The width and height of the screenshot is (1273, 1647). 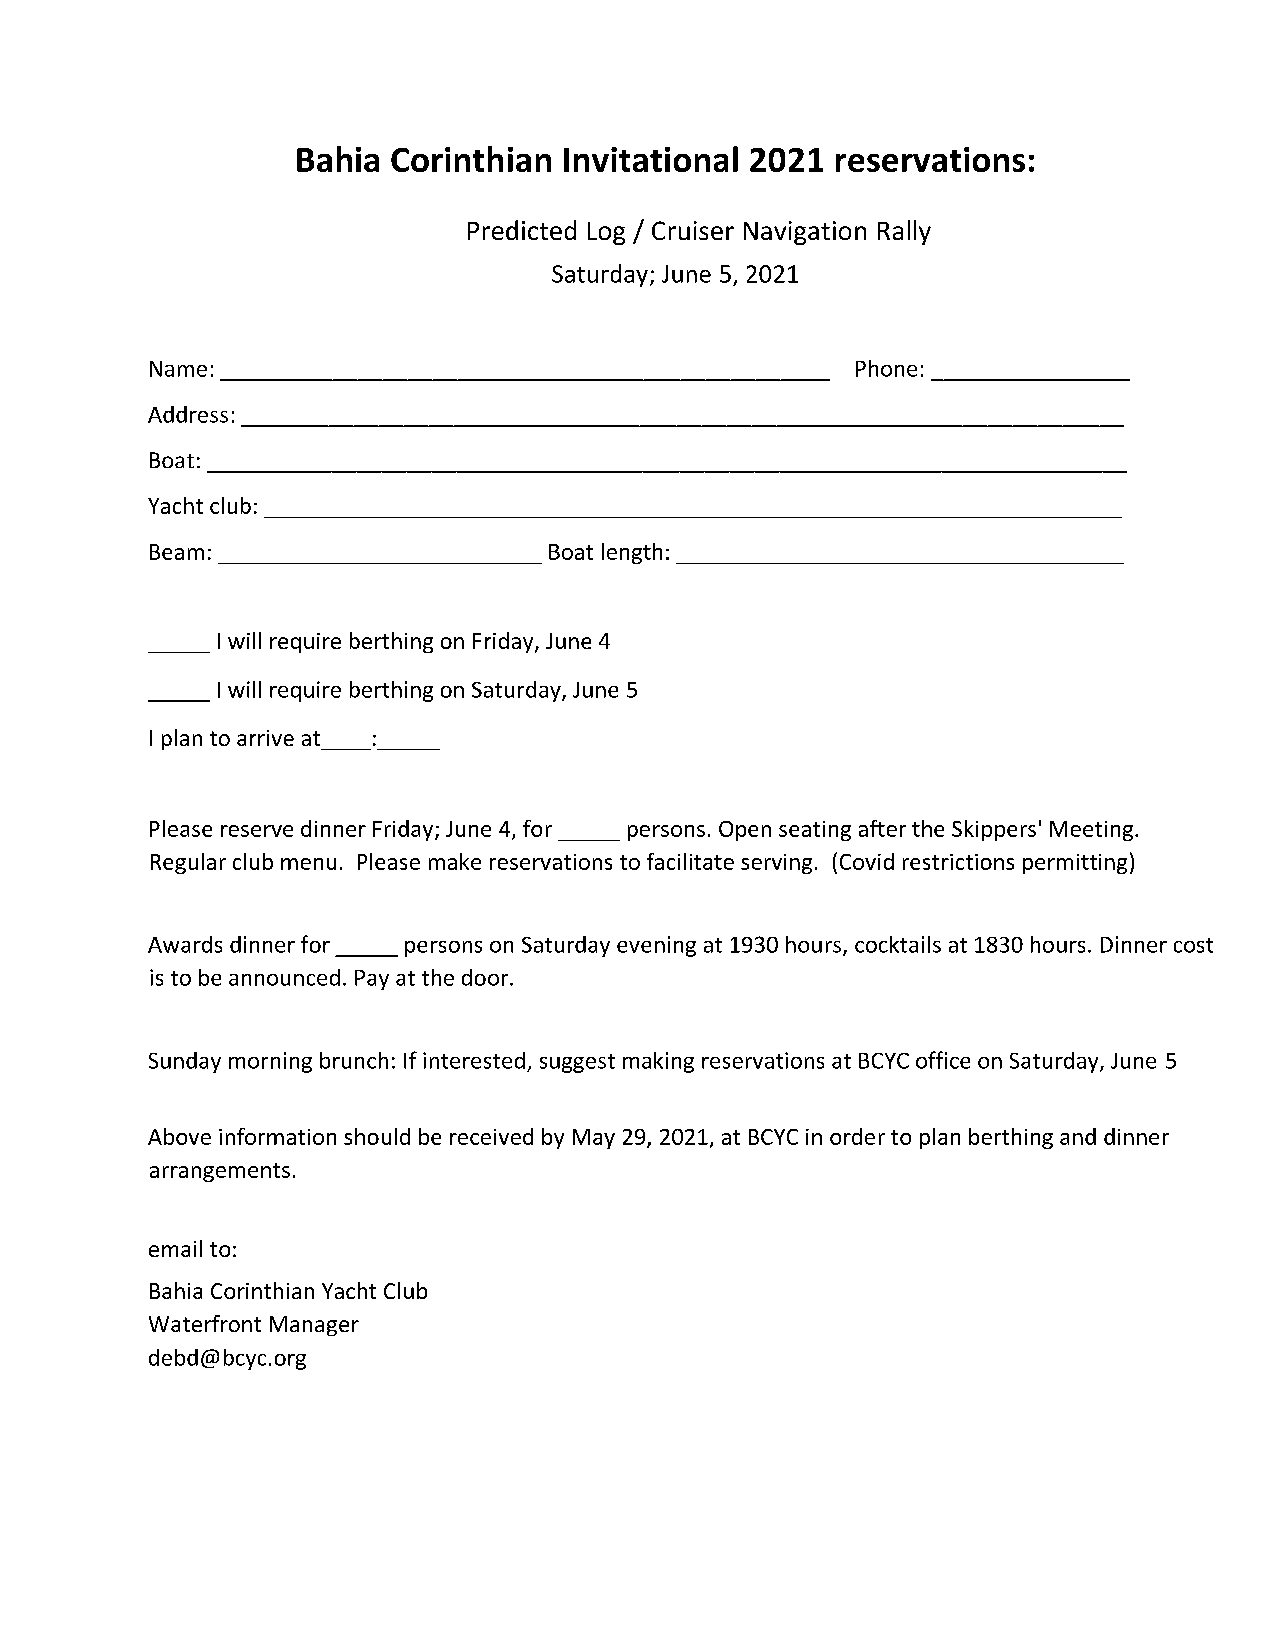 What do you see at coordinates (314, 1326) in the screenshot?
I see `Manager` at bounding box center [314, 1326].
